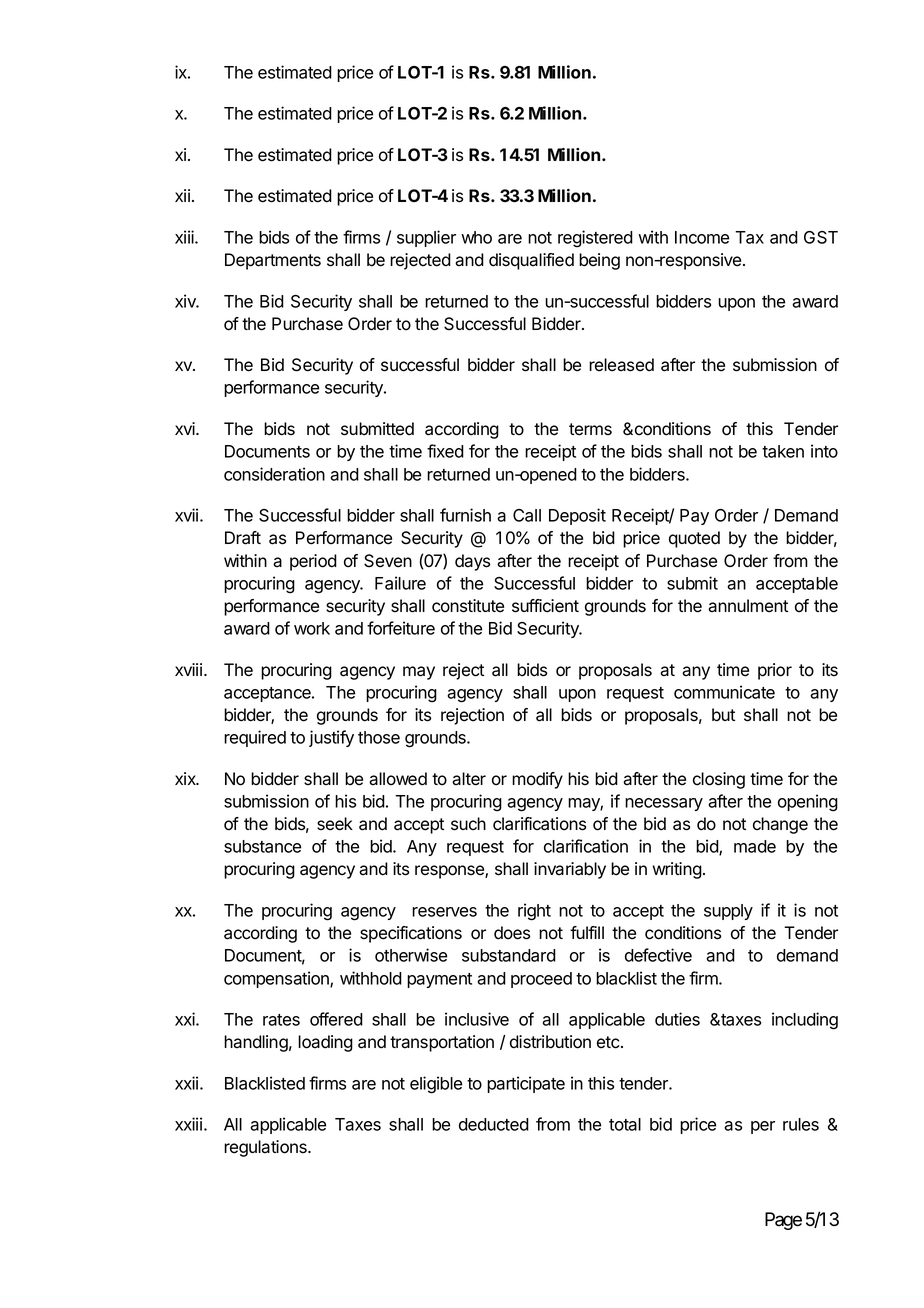 Image resolution: width=924 pixels, height=1308 pixels. Describe the element at coordinates (494, 1124) in the screenshot. I see `deducted` at that location.
